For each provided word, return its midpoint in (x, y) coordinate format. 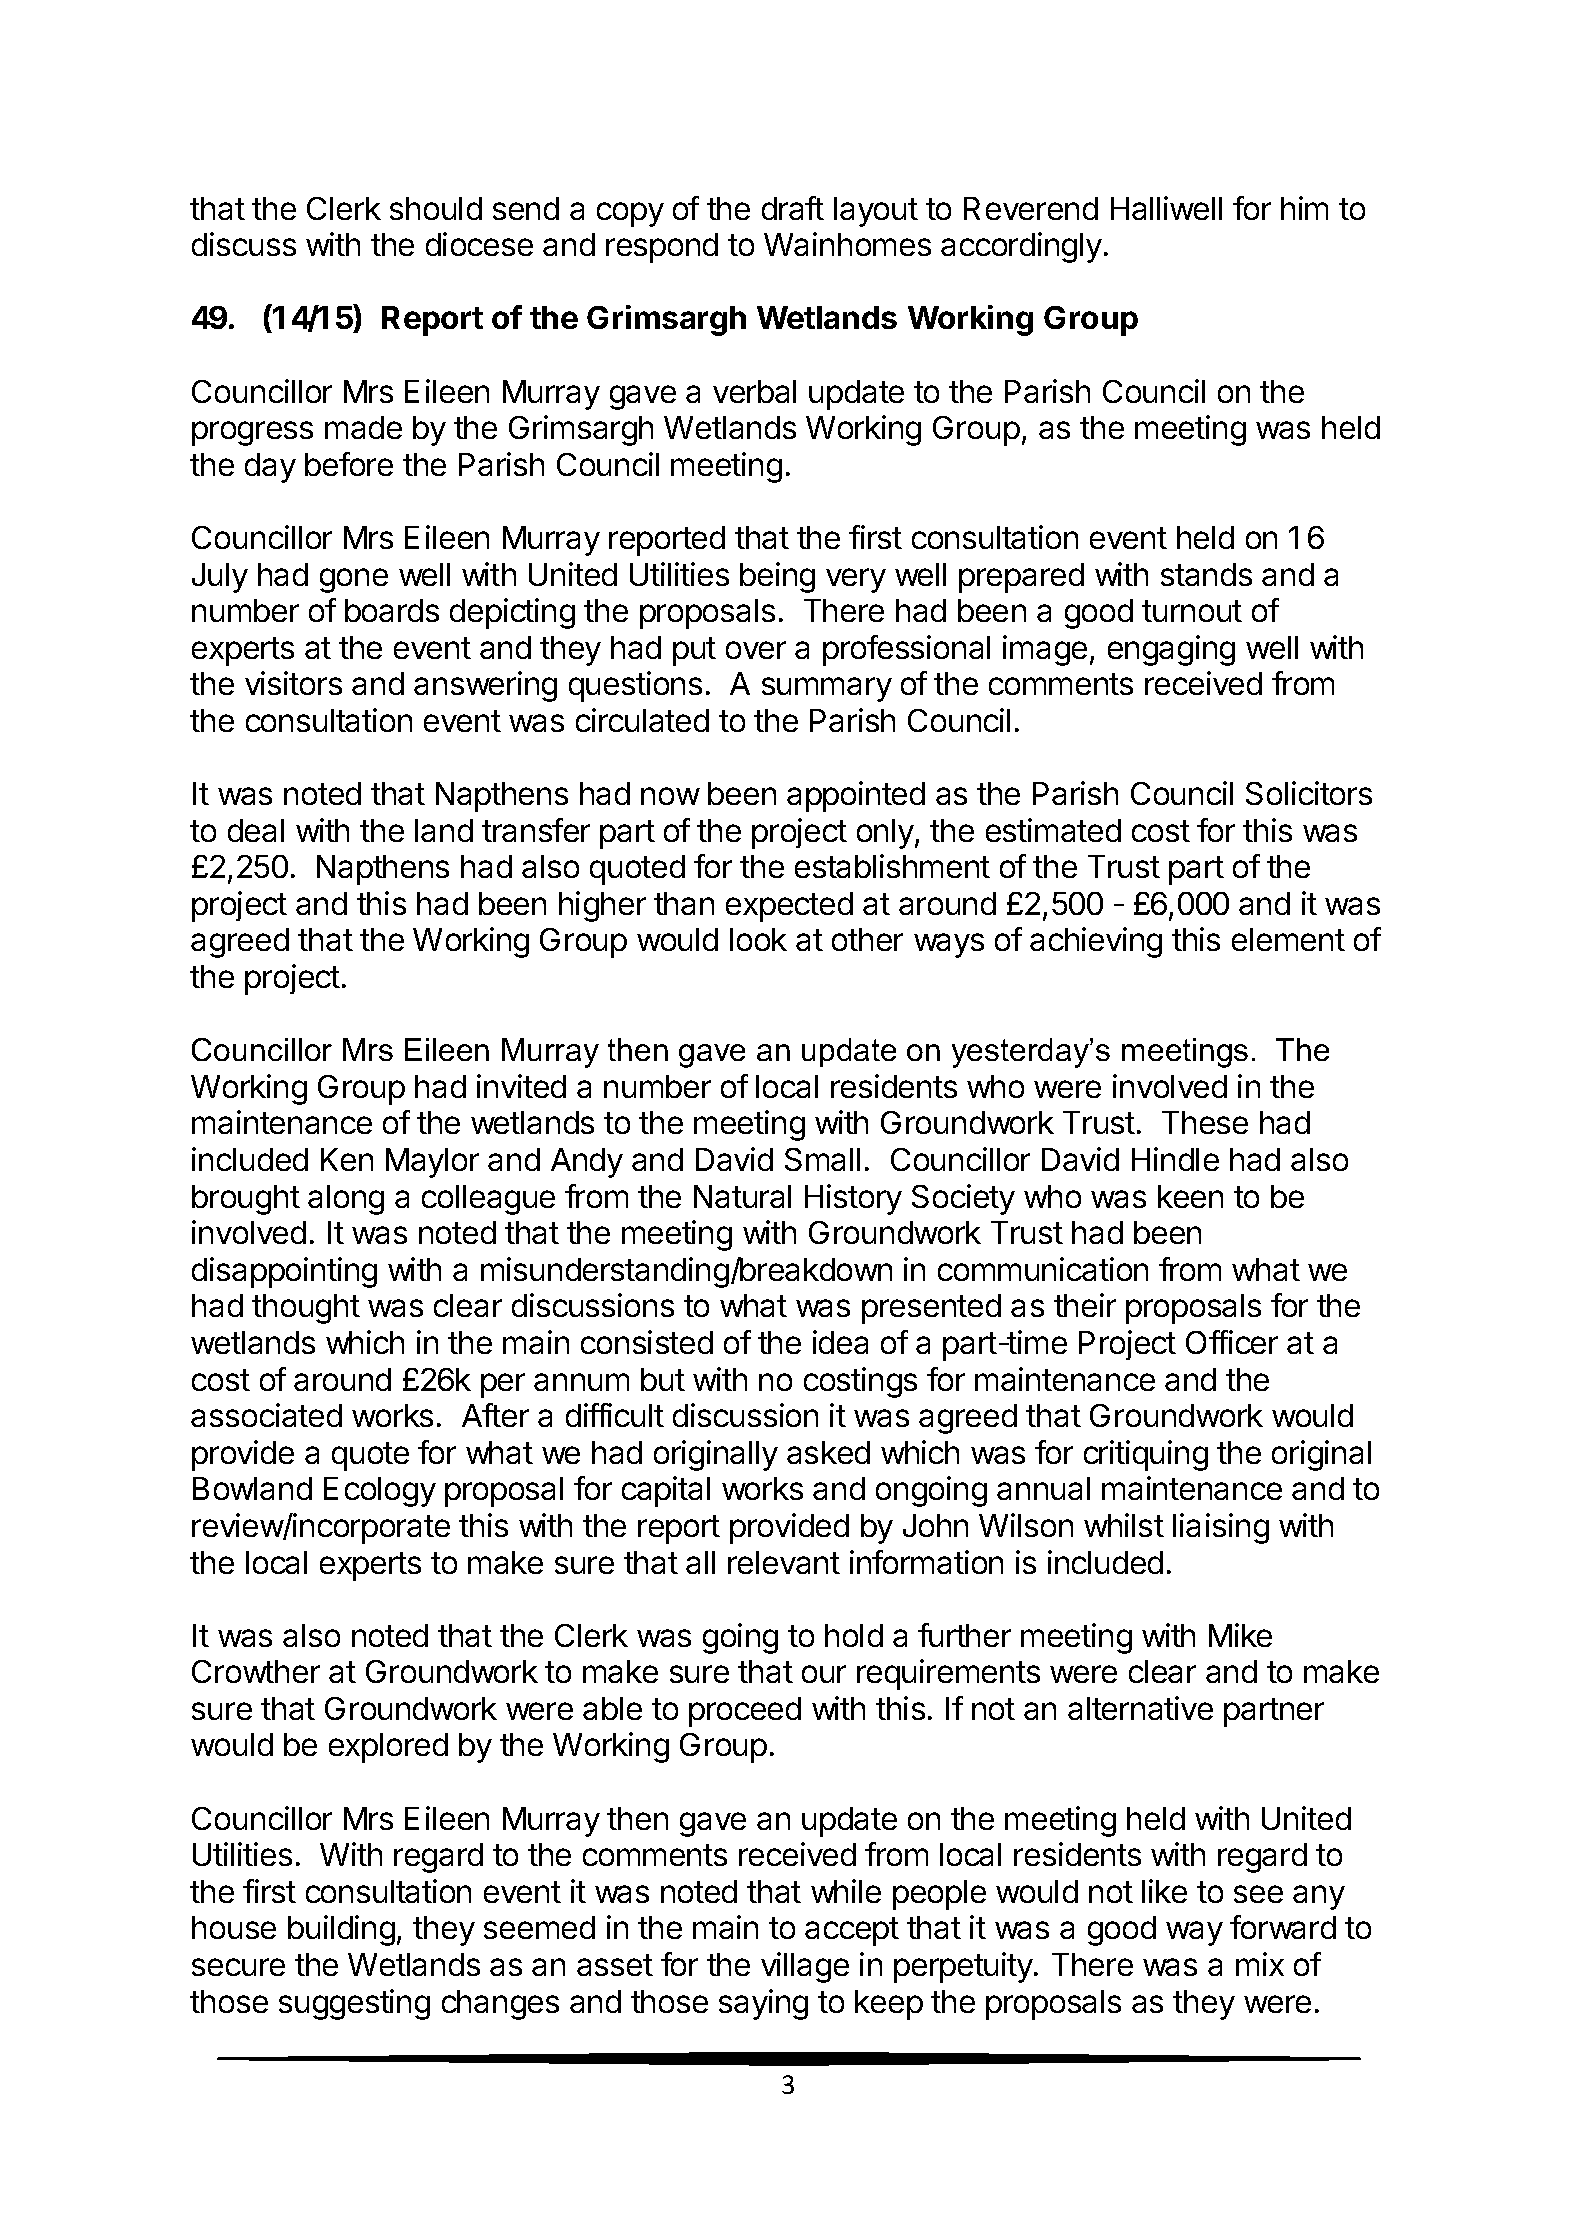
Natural (742, 1196)
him (1304, 208)
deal (256, 830)
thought (306, 1309)
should (436, 208)
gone (354, 580)
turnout (1192, 611)
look (758, 939)
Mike (1240, 1635)
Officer (1232, 1342)
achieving (1096, 942)
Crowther (256, 1671)
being (777, 577)
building (341, 1930)
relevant (784, 1562)
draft (793, 208)
